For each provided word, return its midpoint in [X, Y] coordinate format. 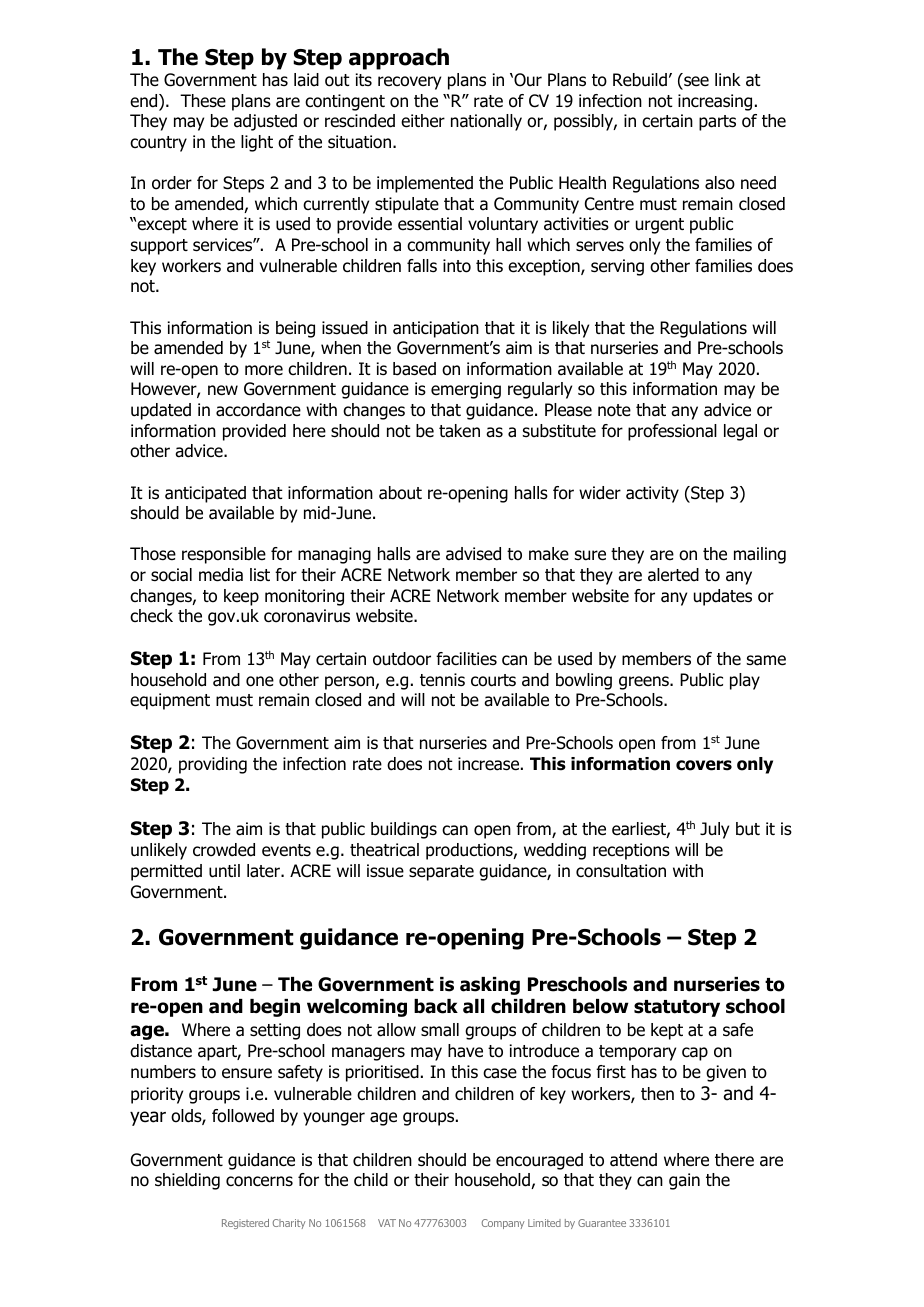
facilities [466, 659]
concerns [259, 1181]
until [224, 871]
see [695, 82]
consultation [621, 871]
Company [503, 1224]
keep [241, 597]
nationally [486, 122]
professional [672, 432]
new [223, 390]
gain [684, 1181]
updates [723, 597]
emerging [466, 390]
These [203, 101]
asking [490, 986]
